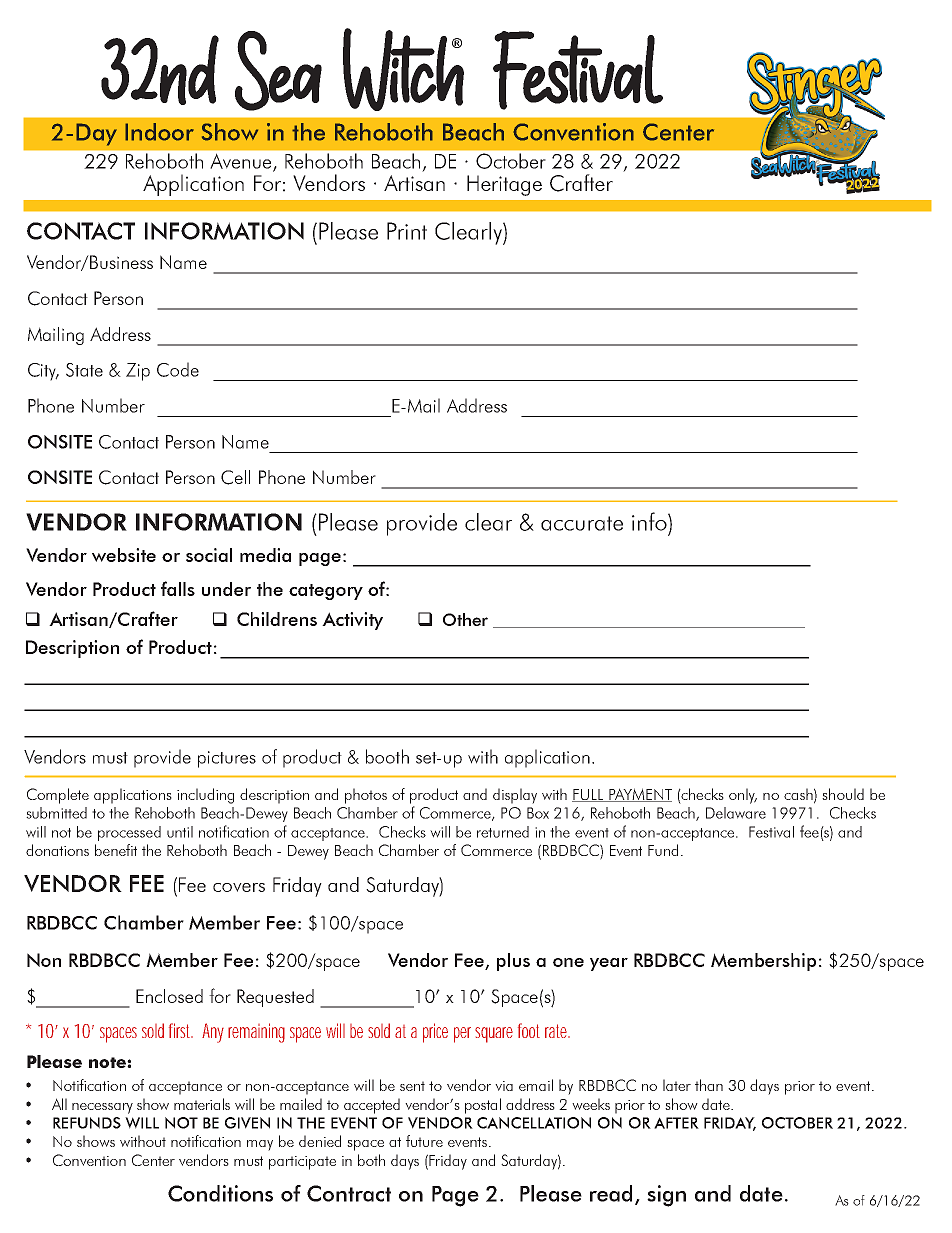 This screenshot has width=952, height=1233. Describe the element at coordinates (159, 132) in the screenshot. I see `Indoor` at that location.
